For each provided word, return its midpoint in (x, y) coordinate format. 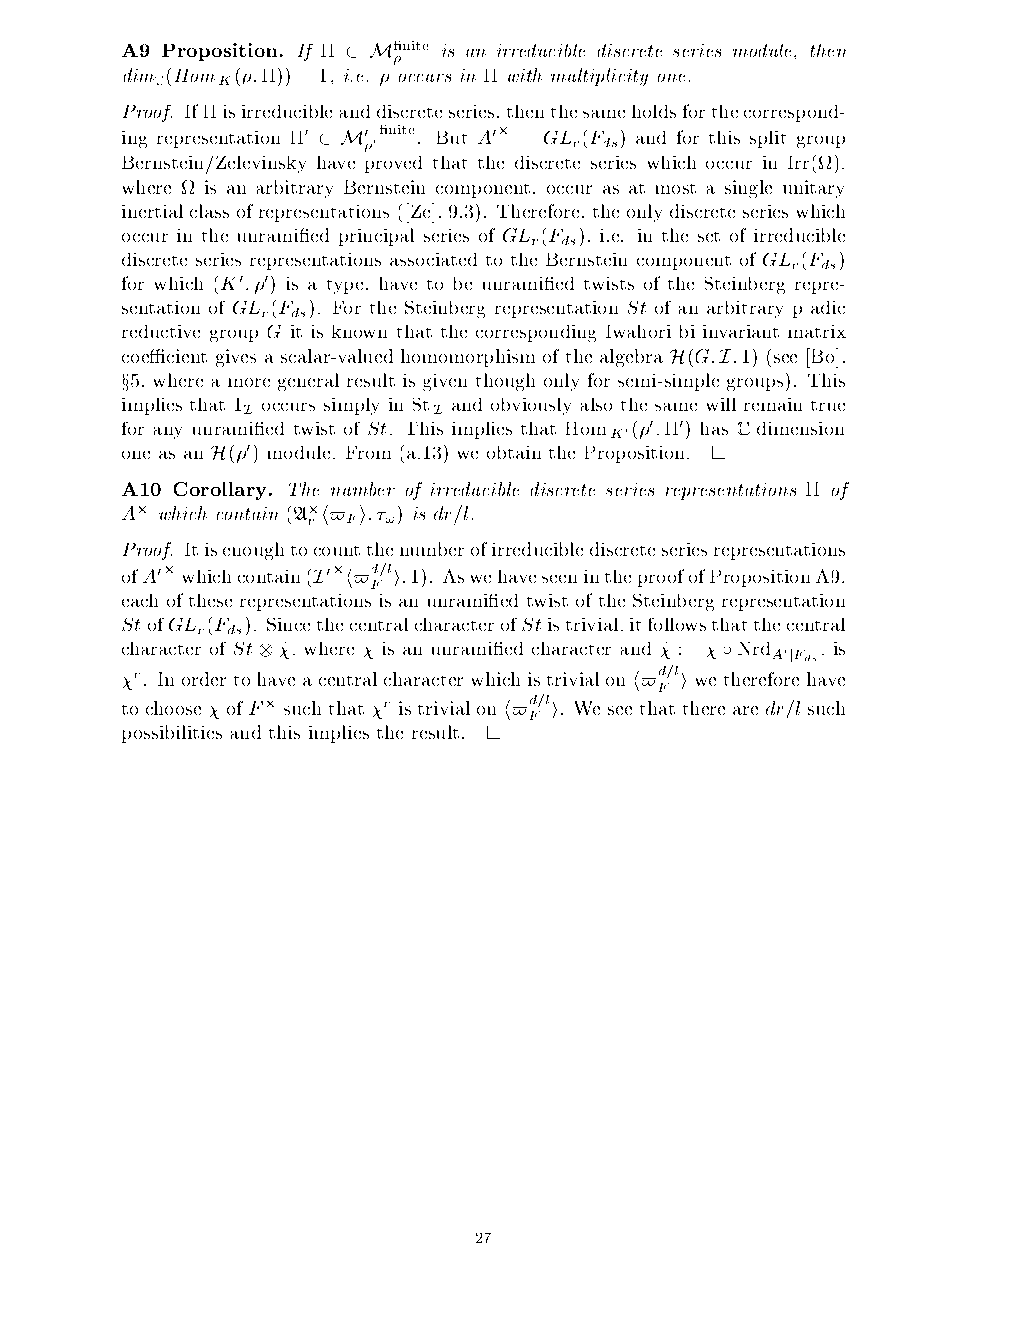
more (249, 382)
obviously (531, 406)
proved (393, 164)
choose (173, 708)
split (768, 139)
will (721, 404)
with (525, 75)
